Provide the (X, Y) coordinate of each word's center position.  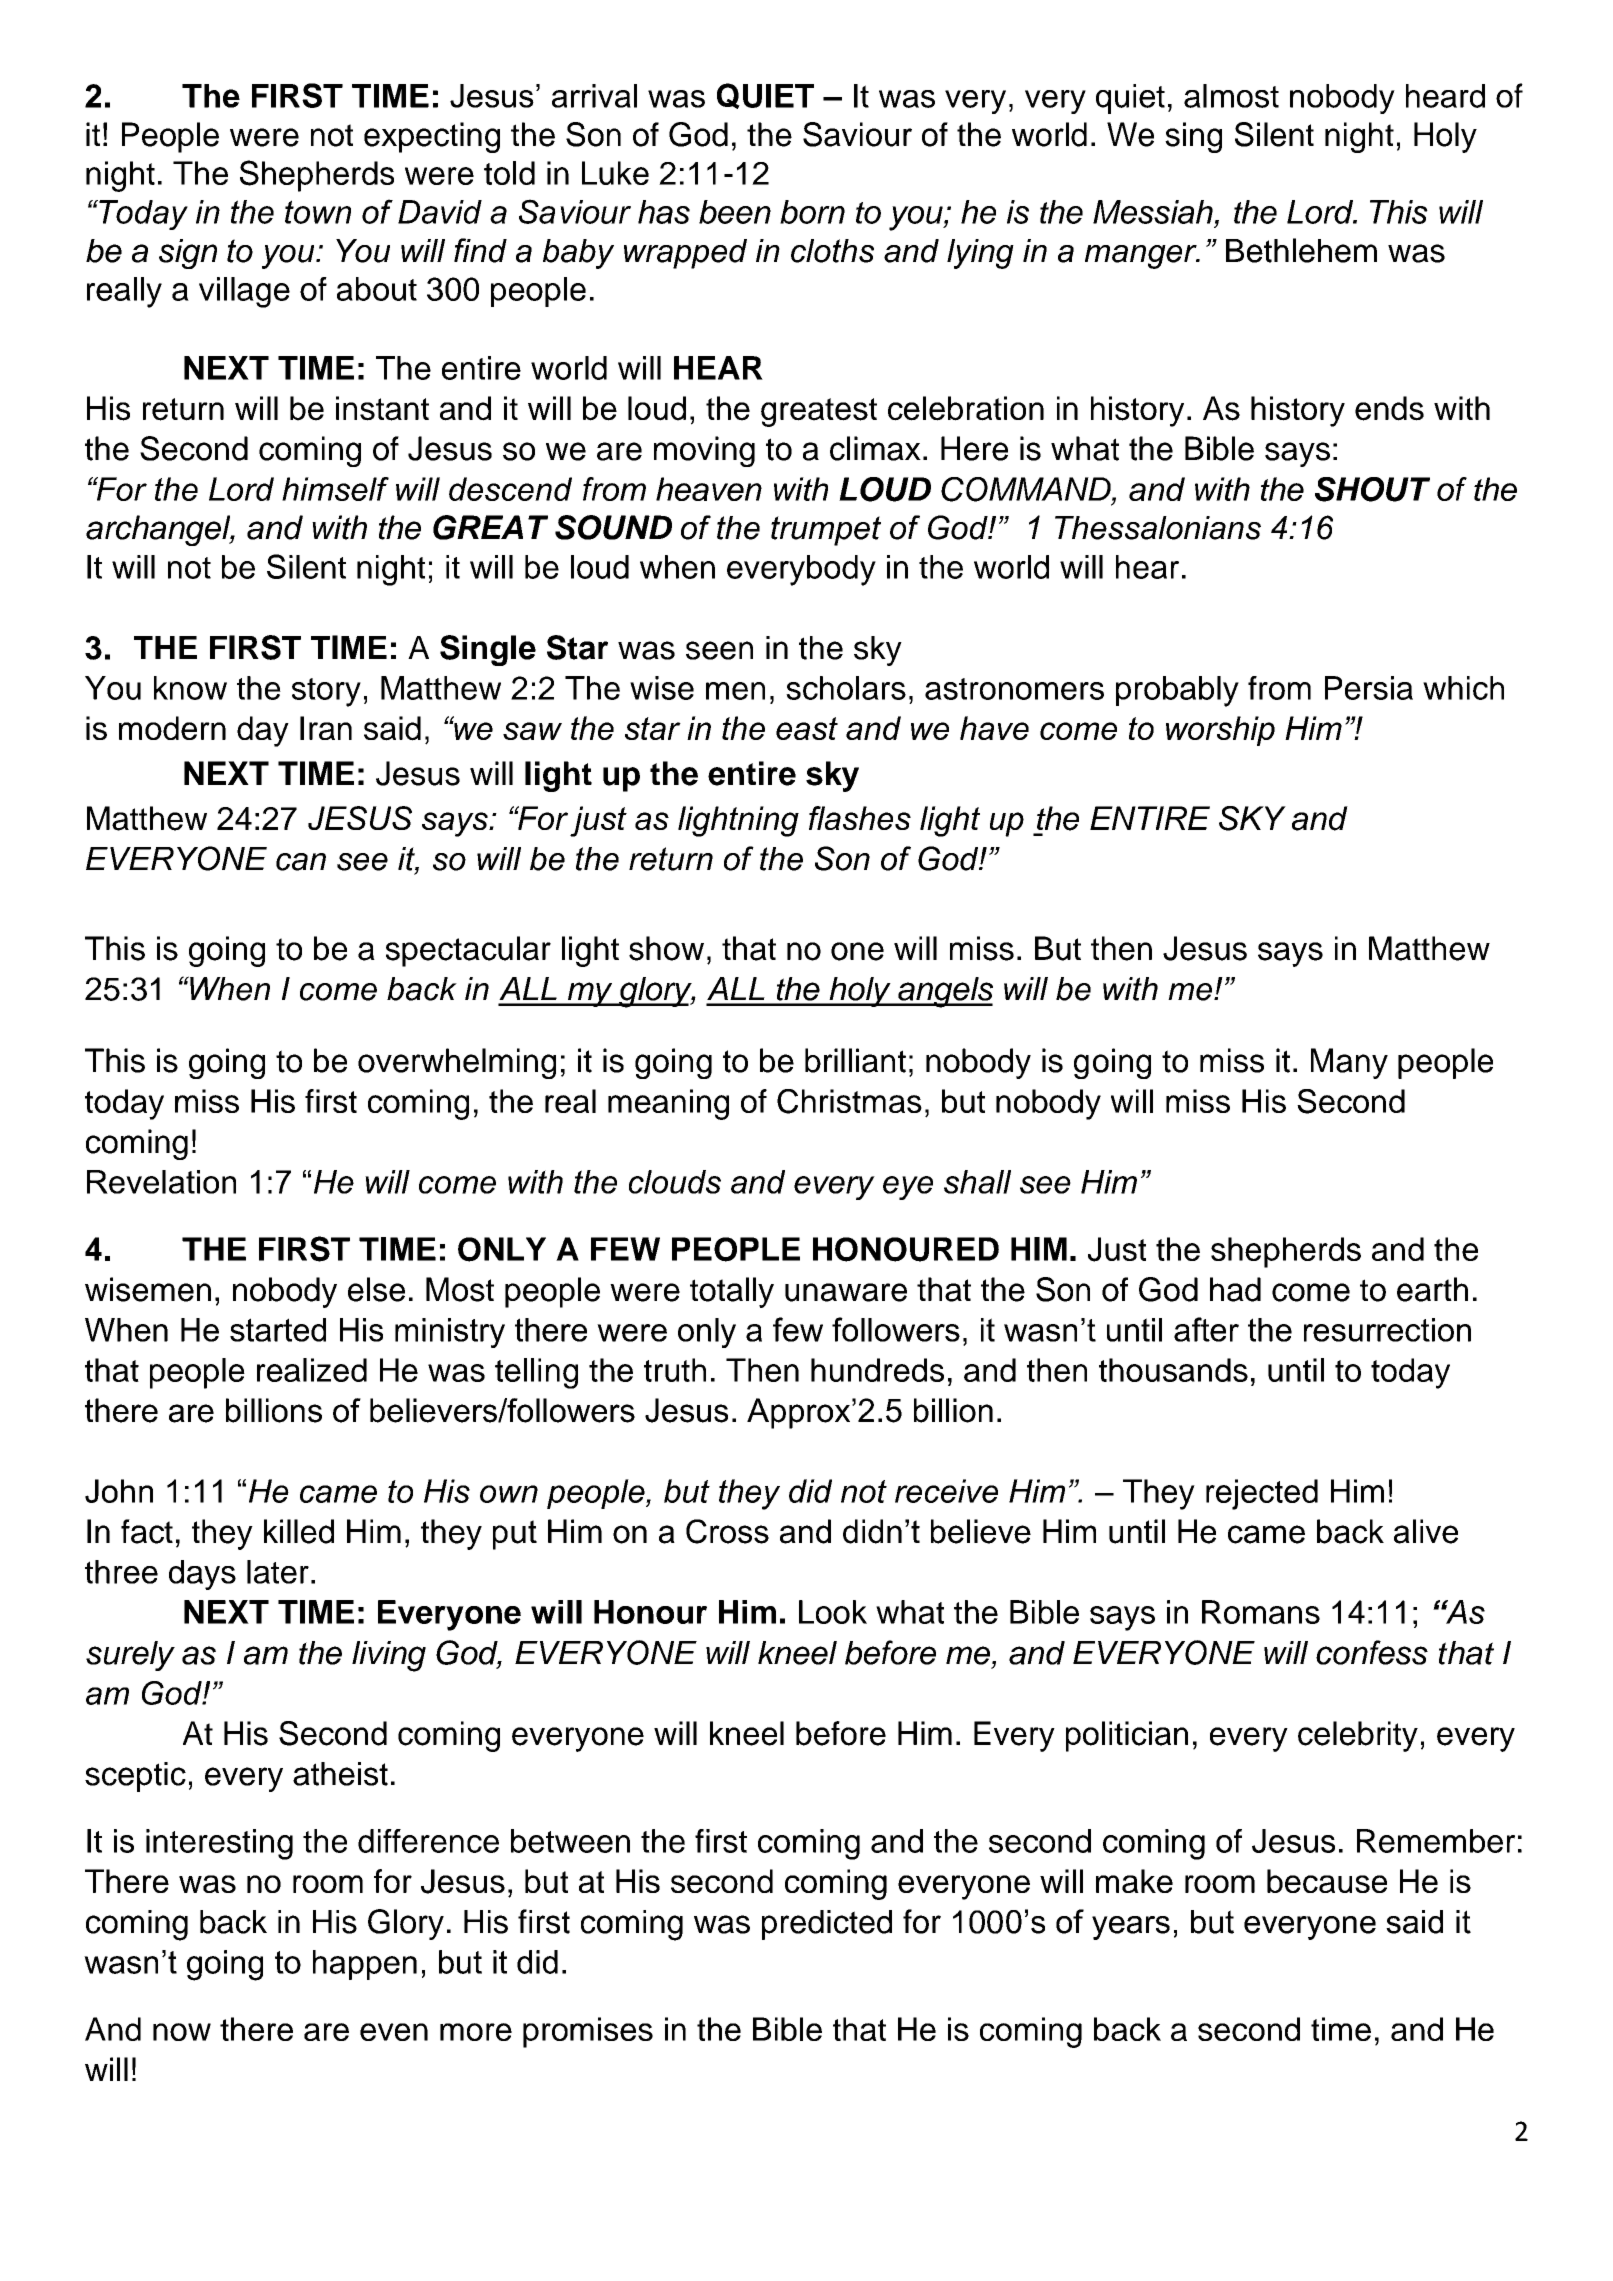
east (807, 728)
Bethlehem (1301, 250)
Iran (326, 728)
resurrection (1387, 1330)
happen (365, 1965)
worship (1220, 731)
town (318, 212)
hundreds (877, 1370)
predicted (827, 1925)
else (376, 1289)
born (812, 212)
